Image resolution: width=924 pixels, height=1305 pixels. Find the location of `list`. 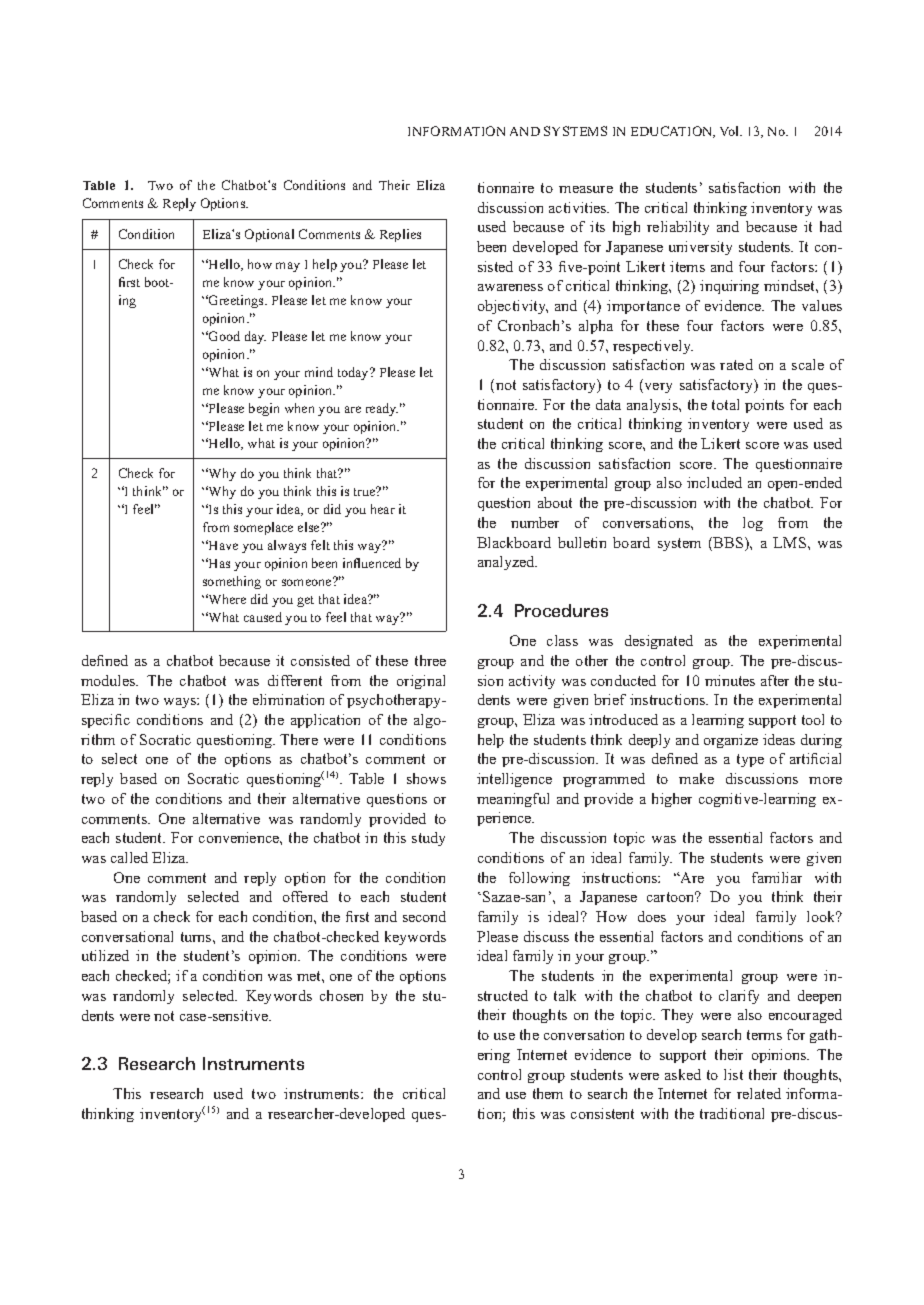

list is located at coordinates (733, 1074).
